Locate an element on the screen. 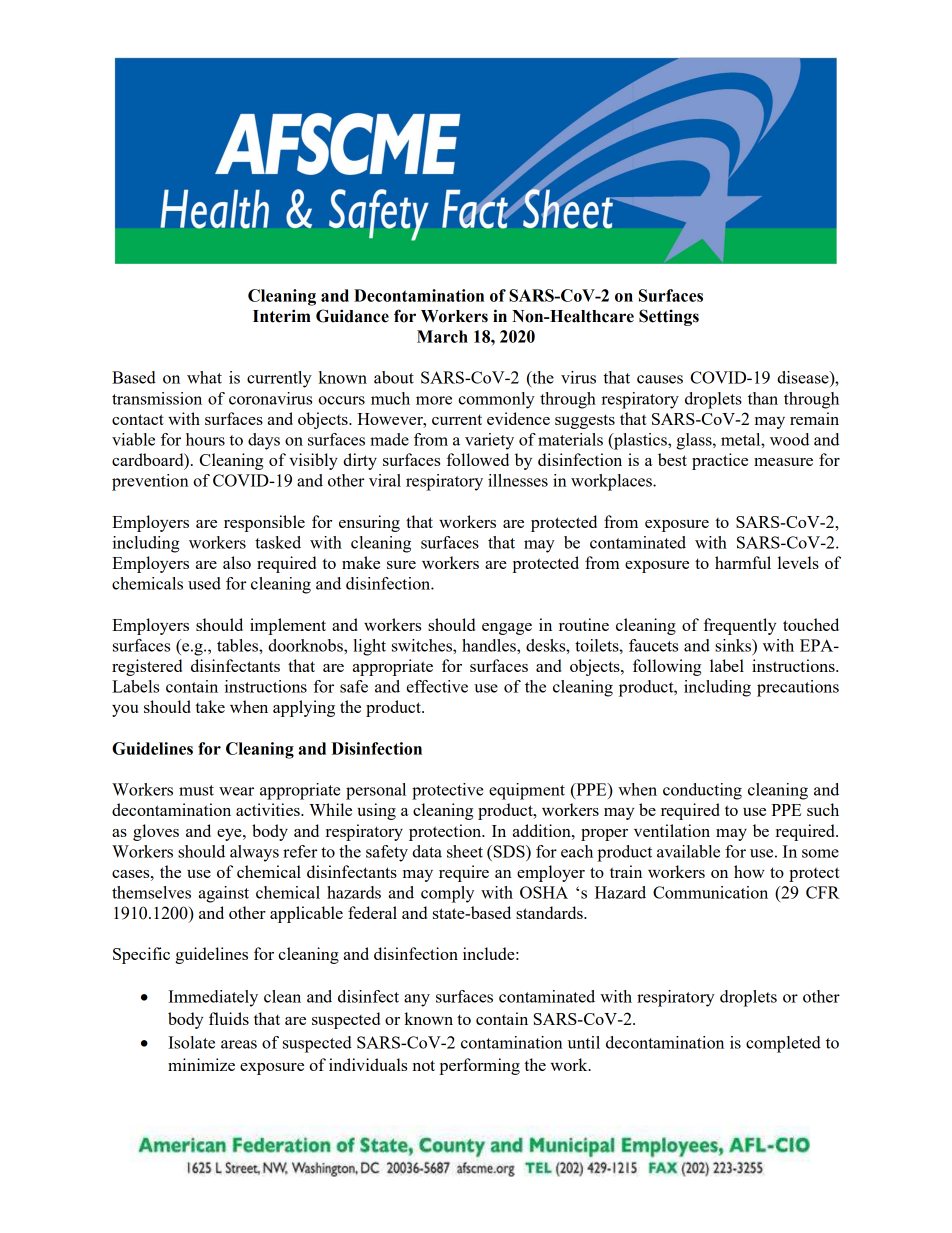  Isolate is located at coordinates (191, 1042).
